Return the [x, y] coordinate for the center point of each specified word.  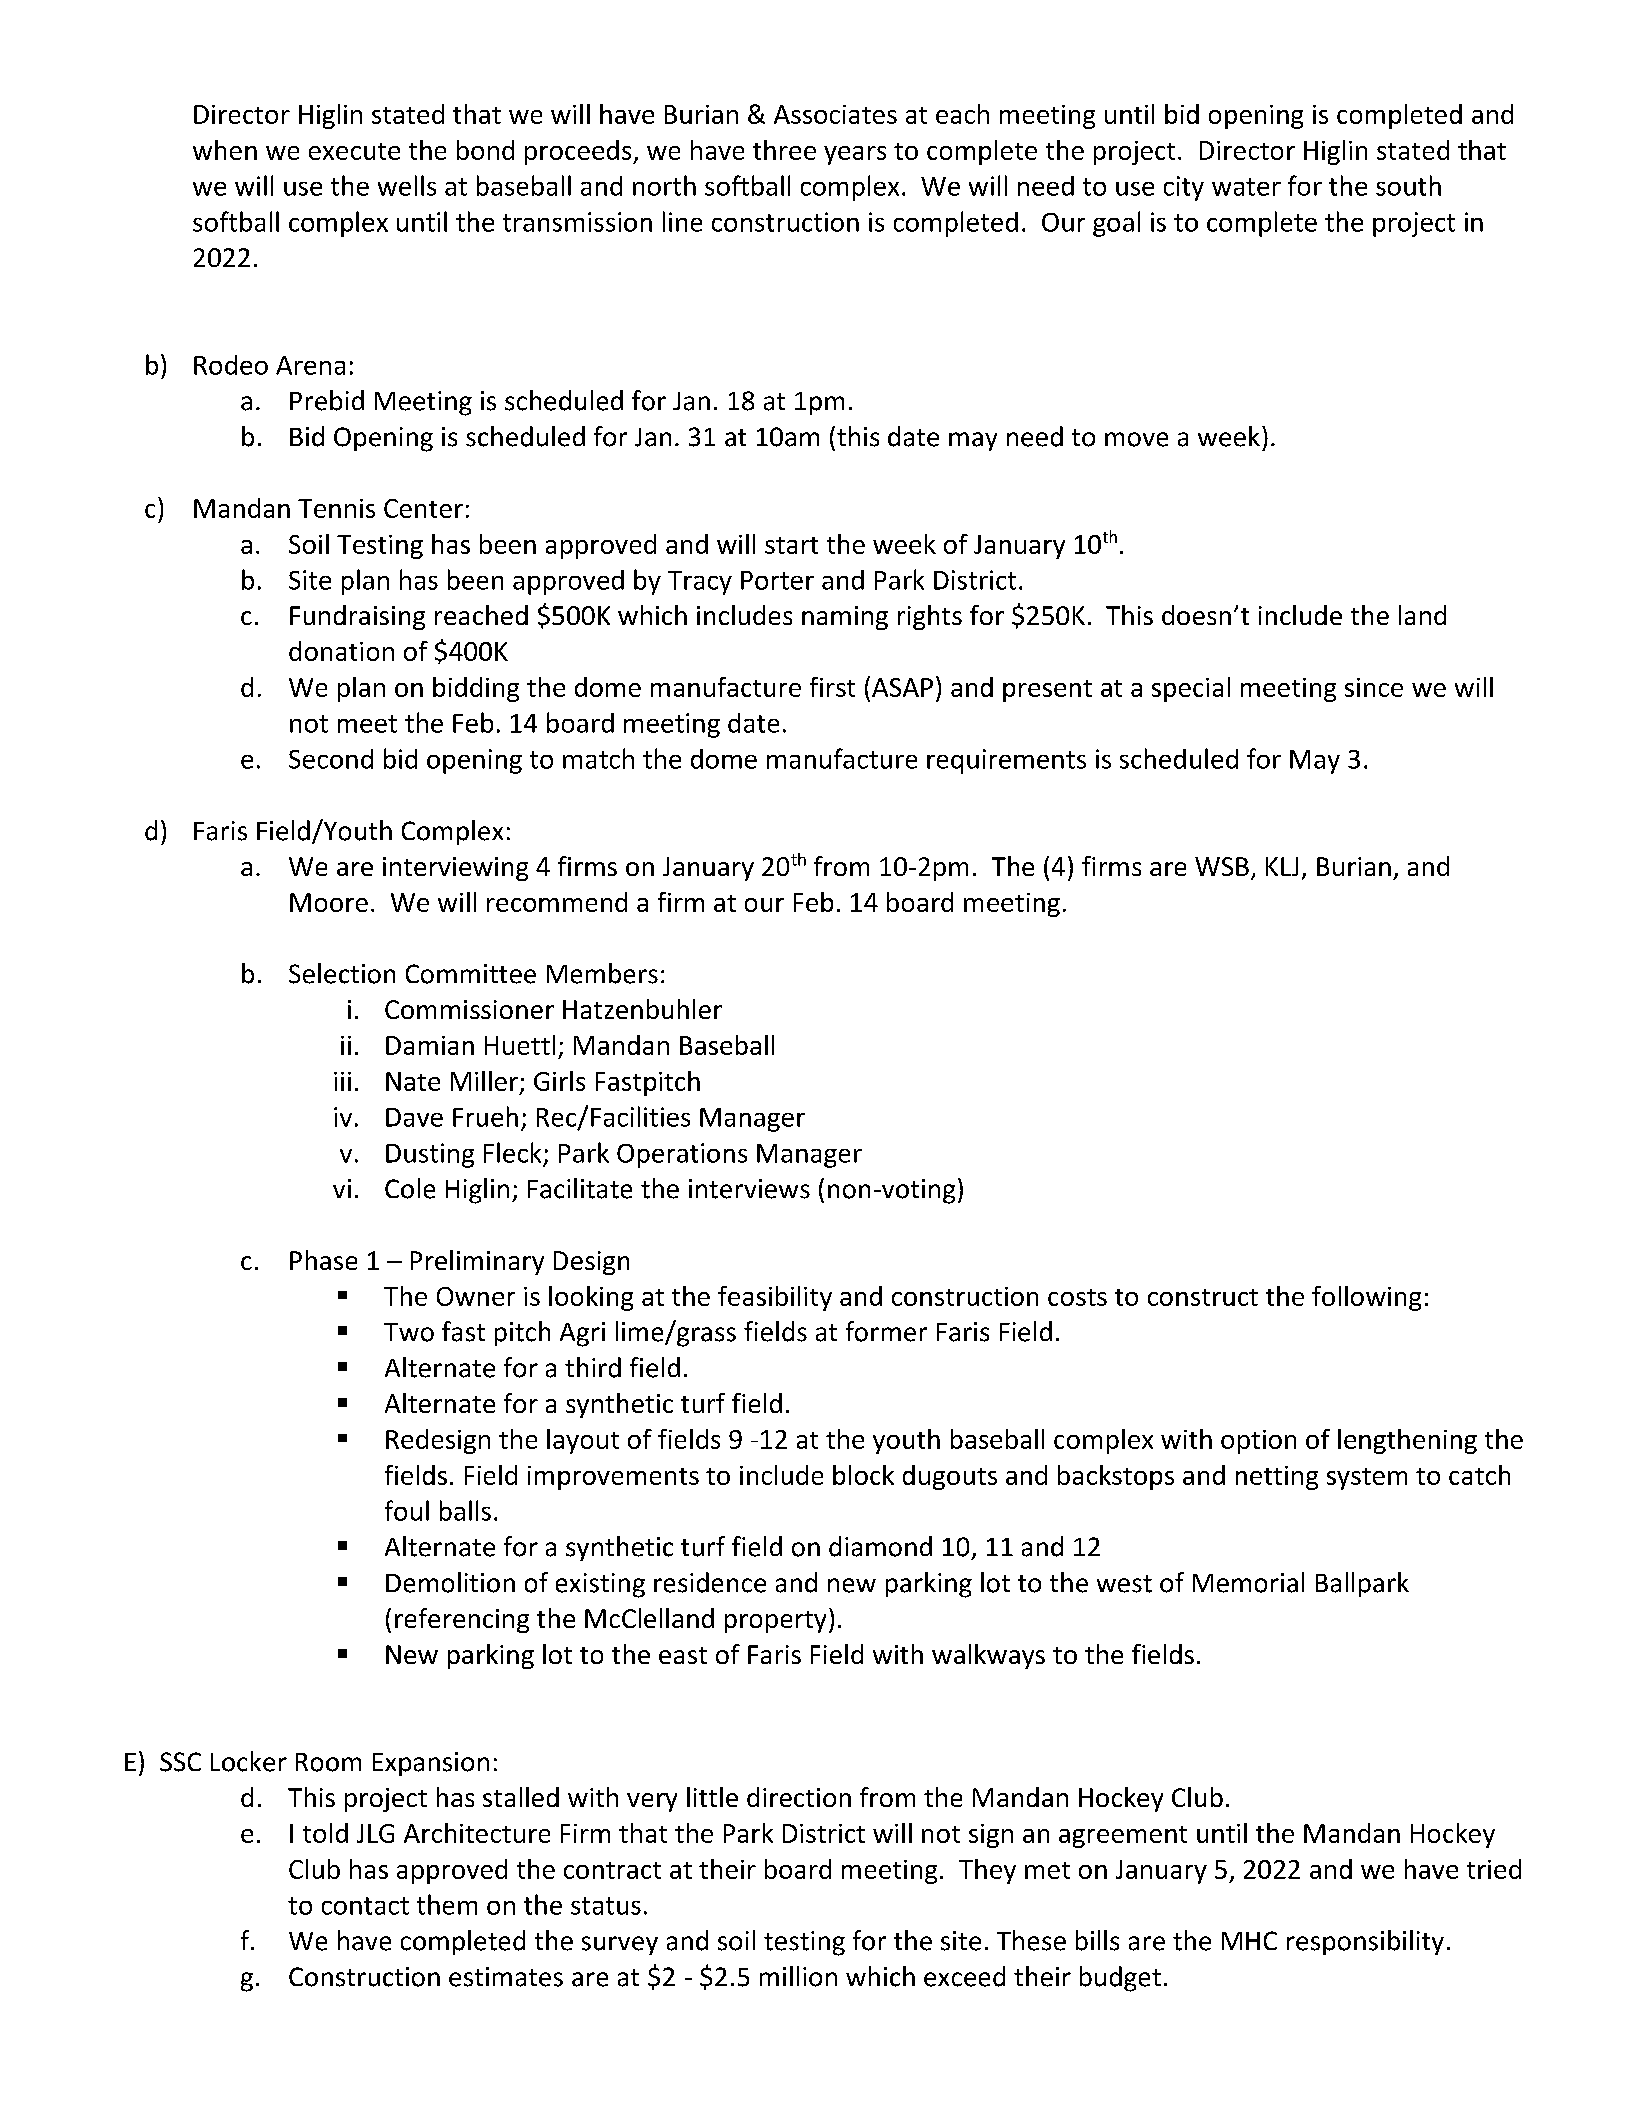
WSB [1222, 866]
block [863, 1475]
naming [845, 618]
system [1367, 1479]
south [1408, 185]
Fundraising [357, 617]
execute [354, 151]
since [1374, 687]
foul [407, 1510]
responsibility [1365, 1942]
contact [365, 1906]
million [798, 1976]
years [855, 155]
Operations [682, 1155]
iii [342, 1081]
